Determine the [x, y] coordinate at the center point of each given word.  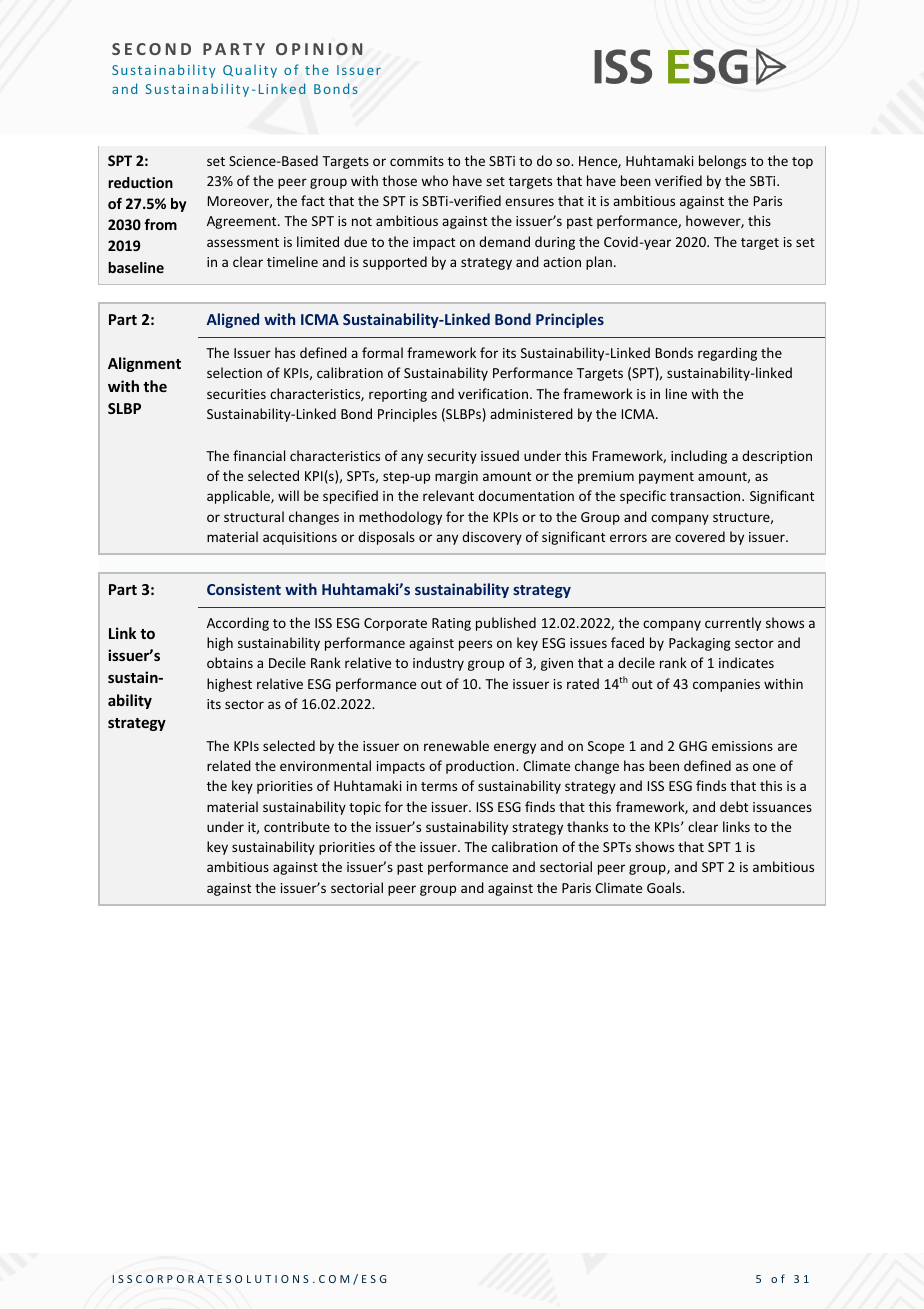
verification [494, 393]
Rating [451, 624]
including [699, 457]
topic [365, 808]
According [238, 624]
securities [236, 394]
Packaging [700, 644]
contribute [297, 826]
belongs [722, 162]
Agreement [243, 222]
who [434, 180]
